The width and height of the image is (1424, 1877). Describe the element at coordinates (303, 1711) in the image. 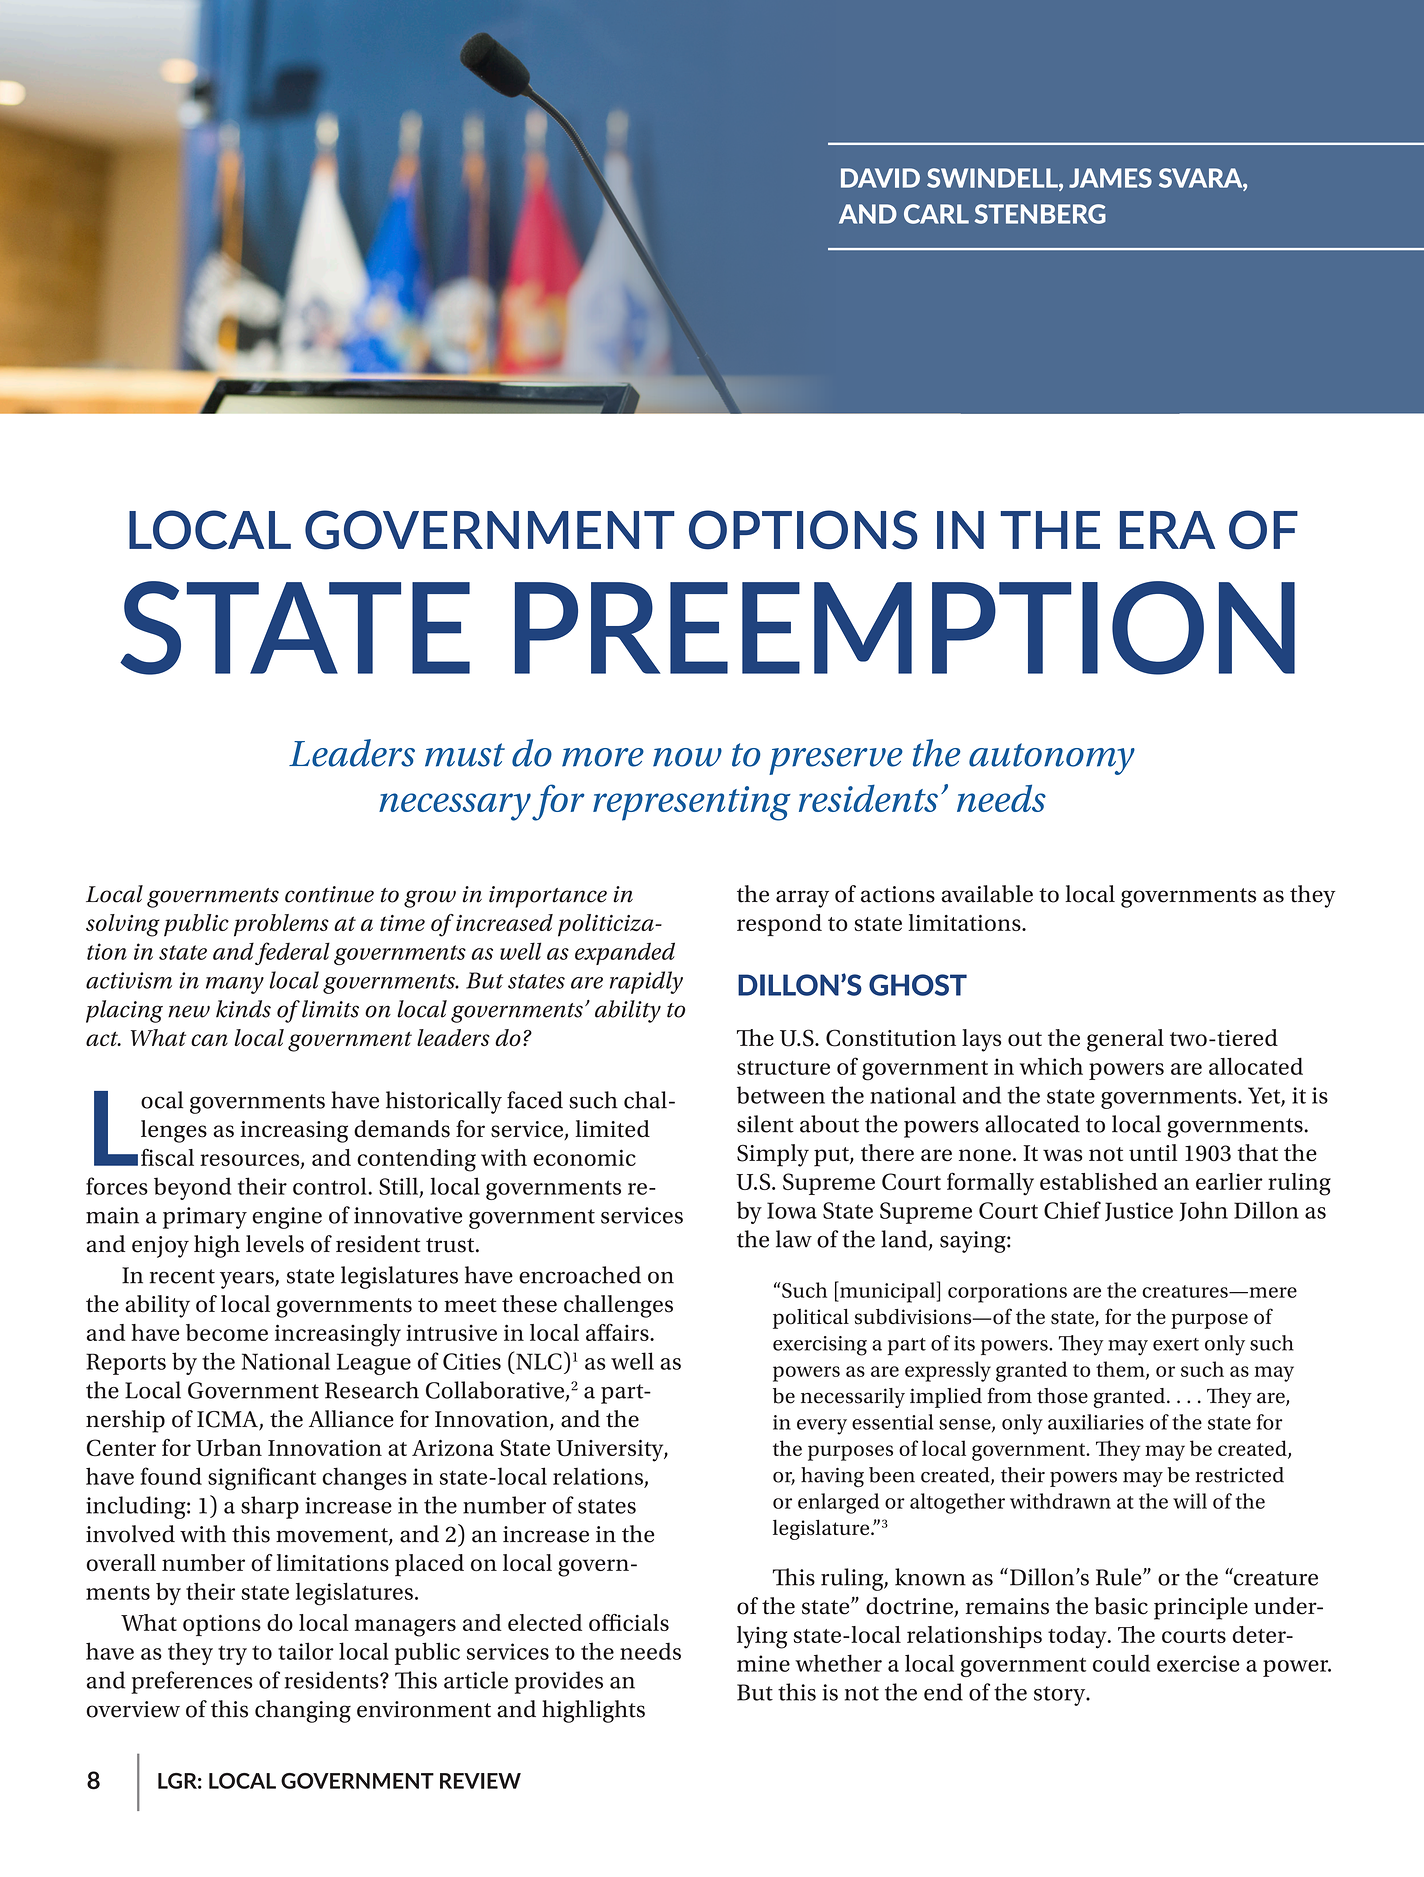

I see `changing` at that location.
